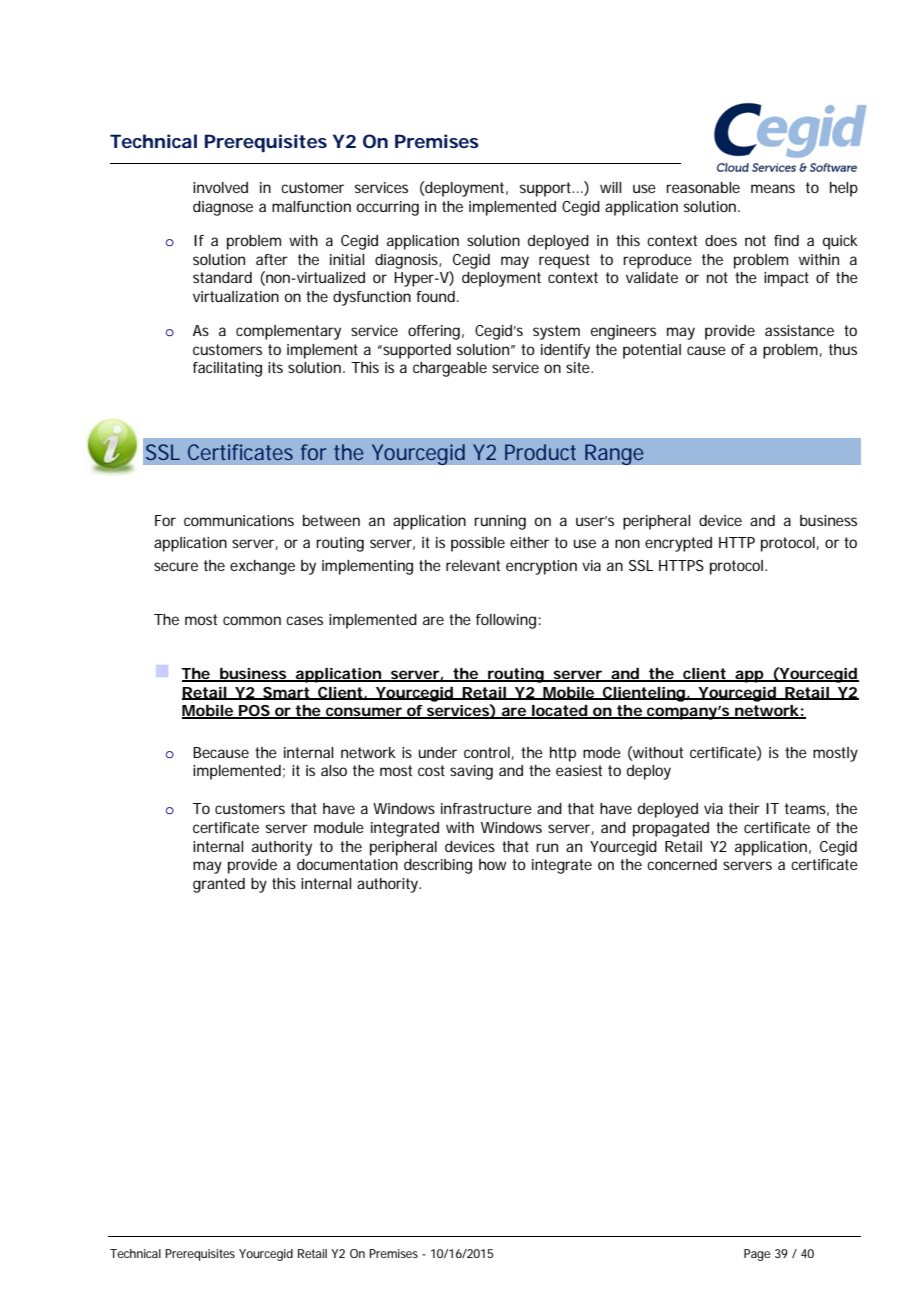 This screenshot has height=1308, width=924. I want to click on documentation, so click(347, 864).
